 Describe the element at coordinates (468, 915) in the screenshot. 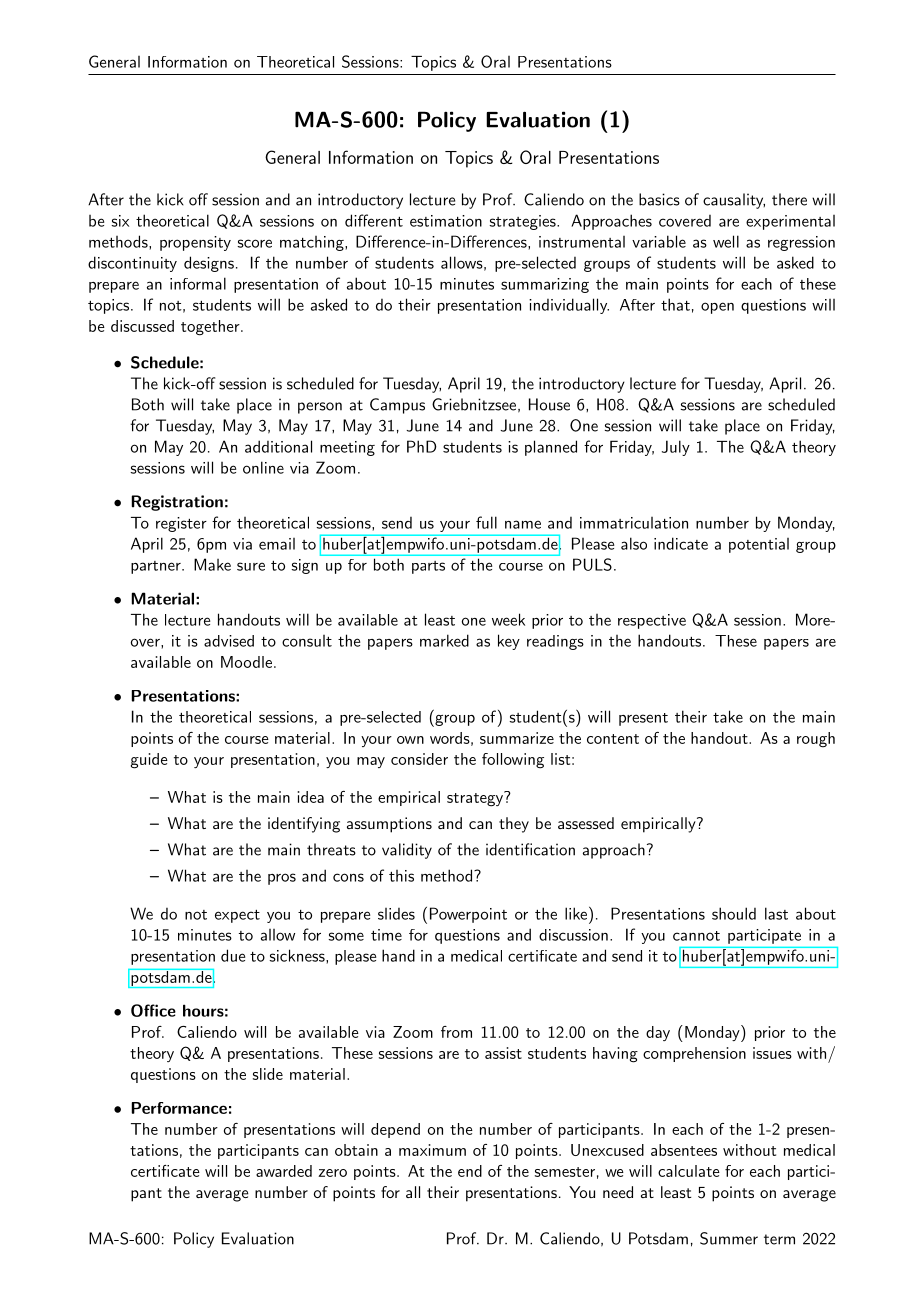

I see `Powerpoint` at that location.
